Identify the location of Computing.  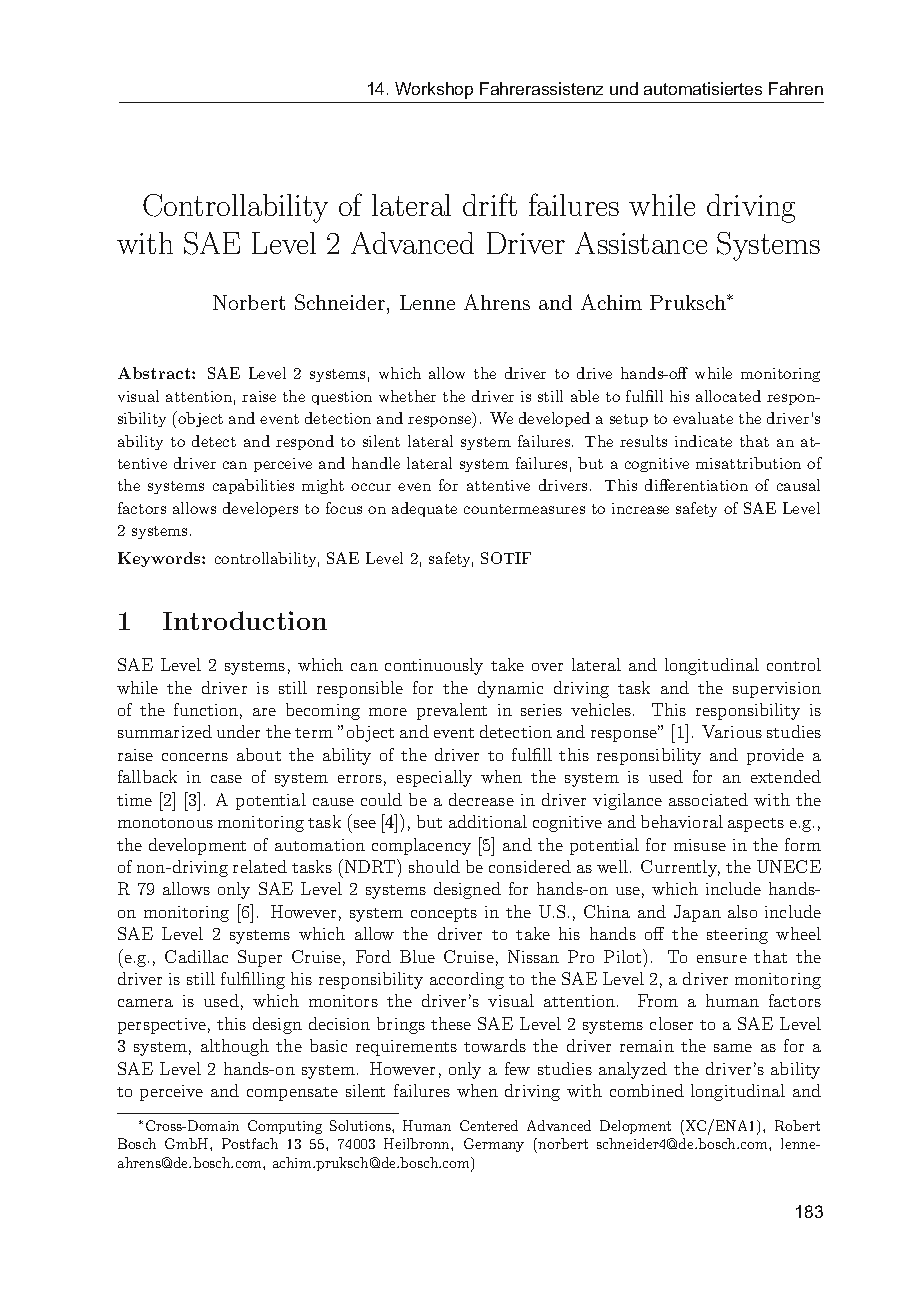
(285, 1127).
